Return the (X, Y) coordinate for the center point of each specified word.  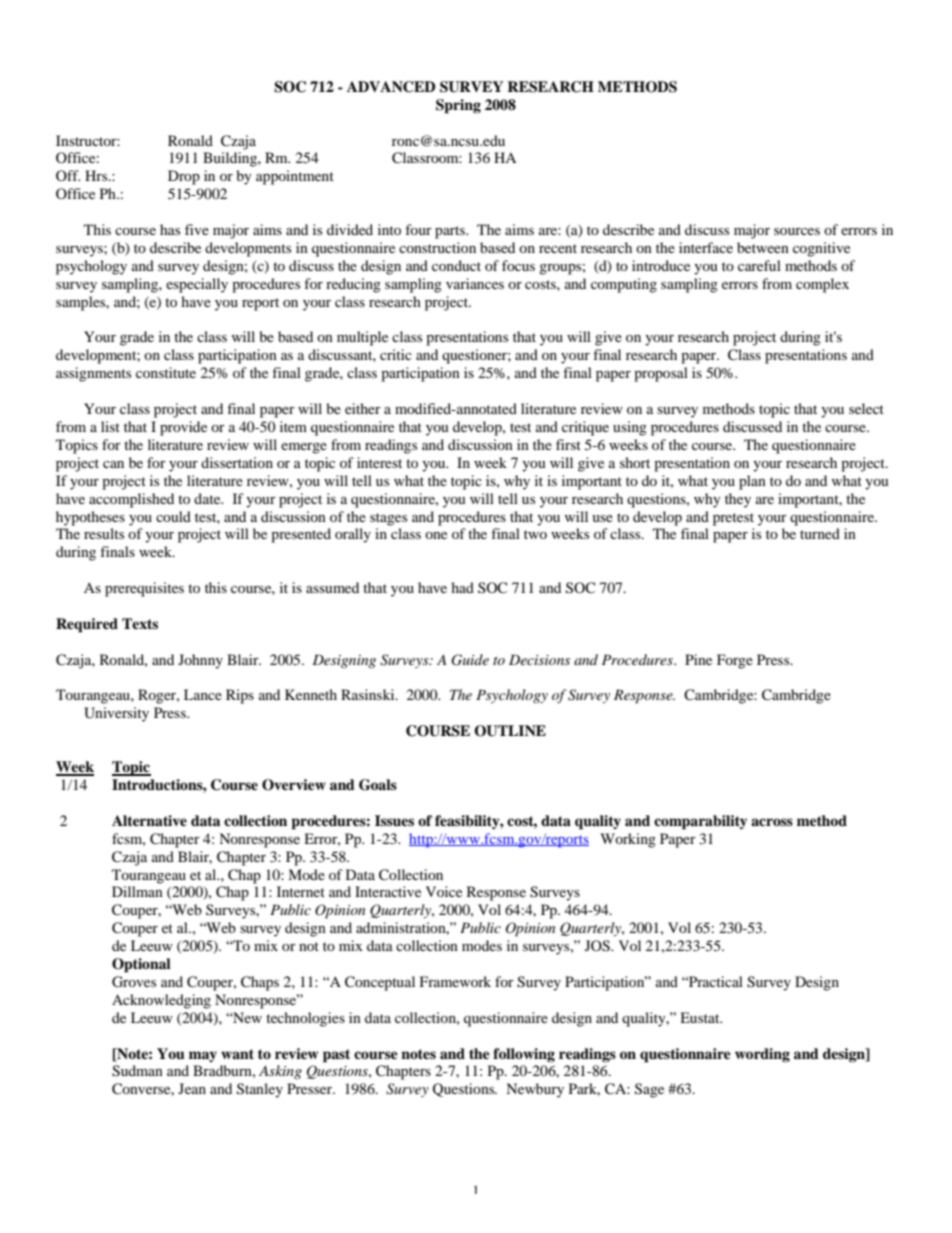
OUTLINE (510, 731)
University (116, 714)
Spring (458, 106)
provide (183, 428)
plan (752, 482)
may (203, 1056)
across (772, 822)
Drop (184, 177)
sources (797, 231)
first (568, 444)
